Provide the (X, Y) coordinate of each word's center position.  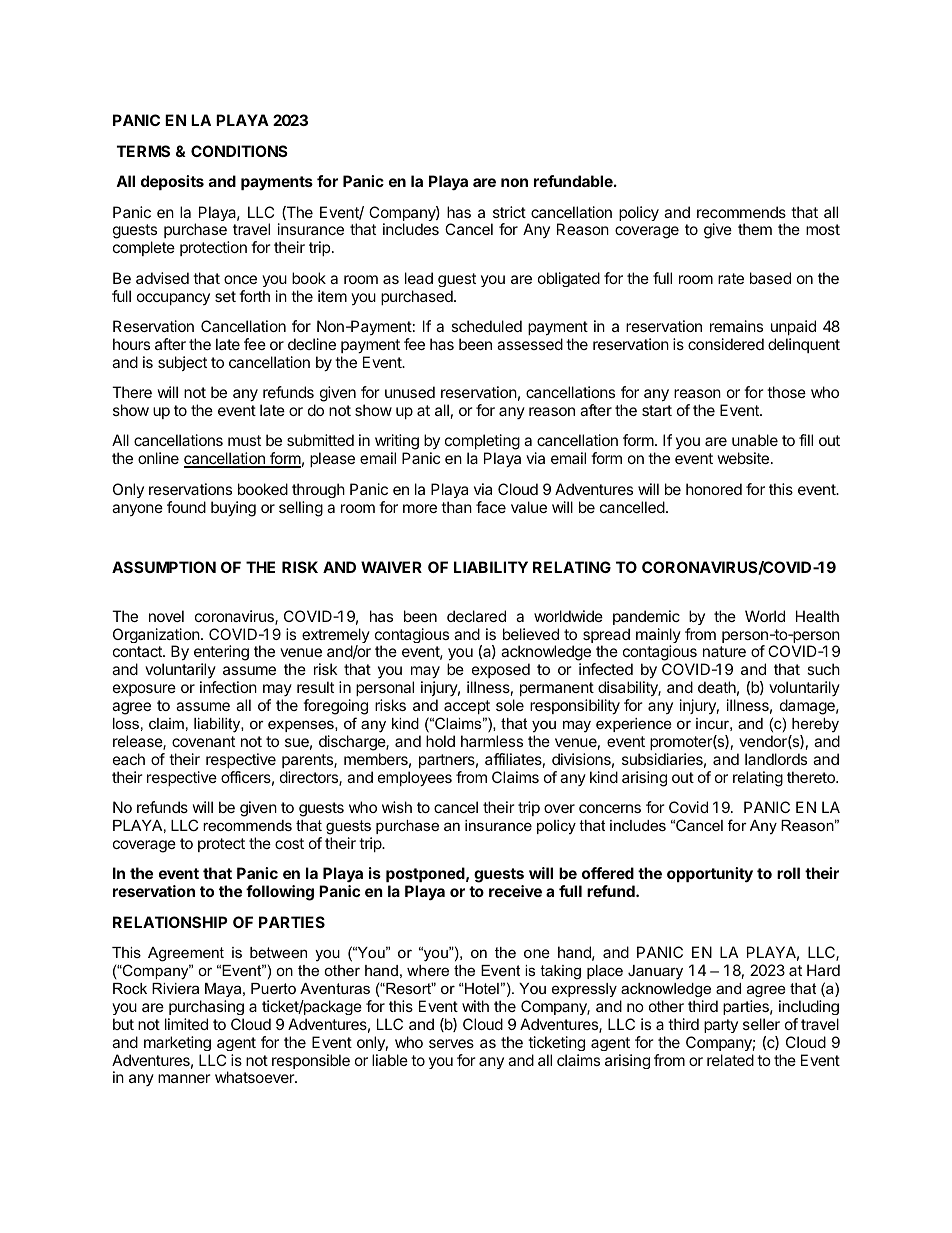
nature (724, 651)
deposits (172, 182)
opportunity (710, 875)
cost (289, 843)
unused (410, 392)
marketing (177, 1043)
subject (182, 363)
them (755, 229)
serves (451, 1043)
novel (166, 616)
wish (397, 807)
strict (509, 212)
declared (476, 616)
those (786, 392)
